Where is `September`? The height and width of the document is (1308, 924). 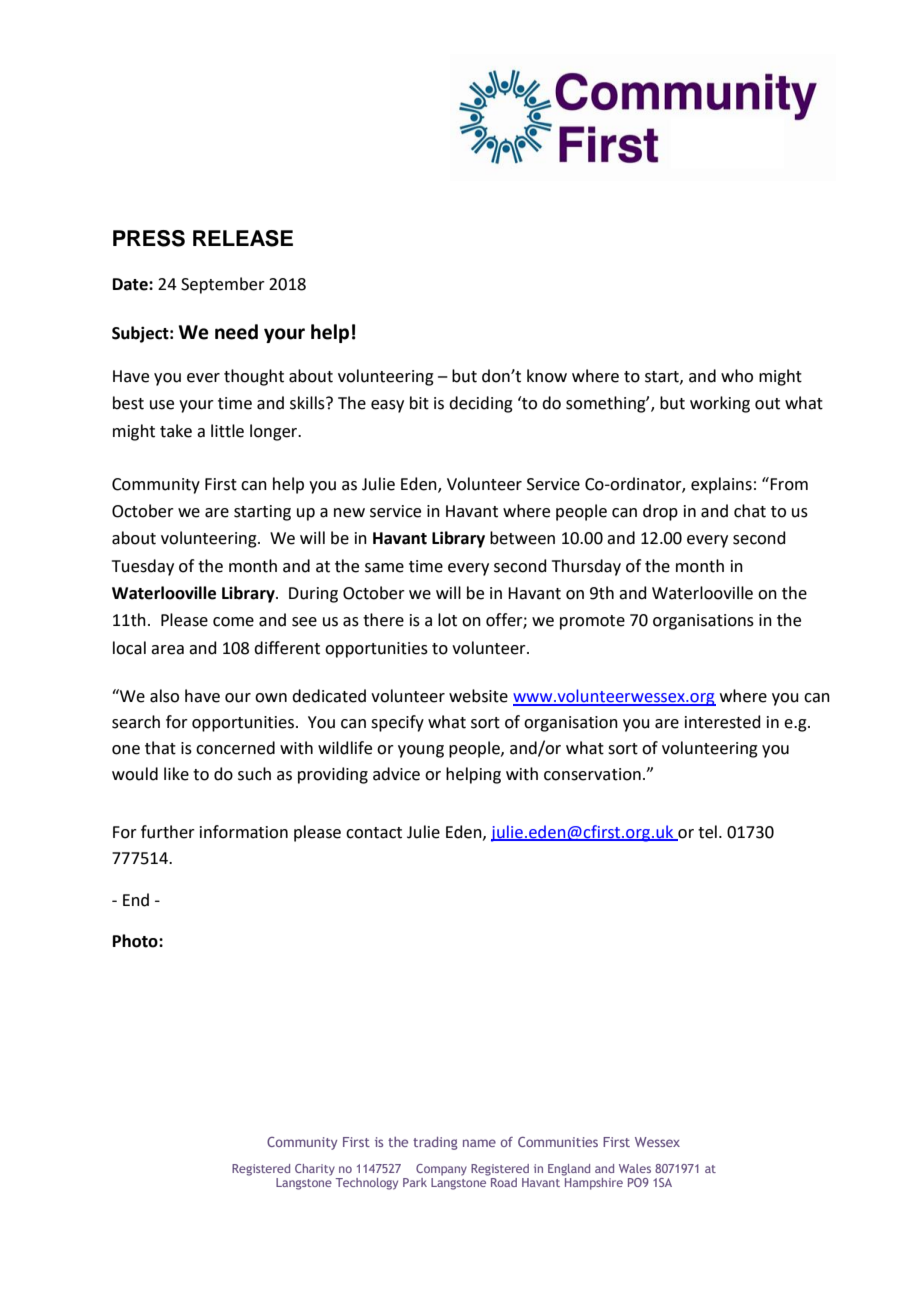 September is located at coordinates (223, 285).
